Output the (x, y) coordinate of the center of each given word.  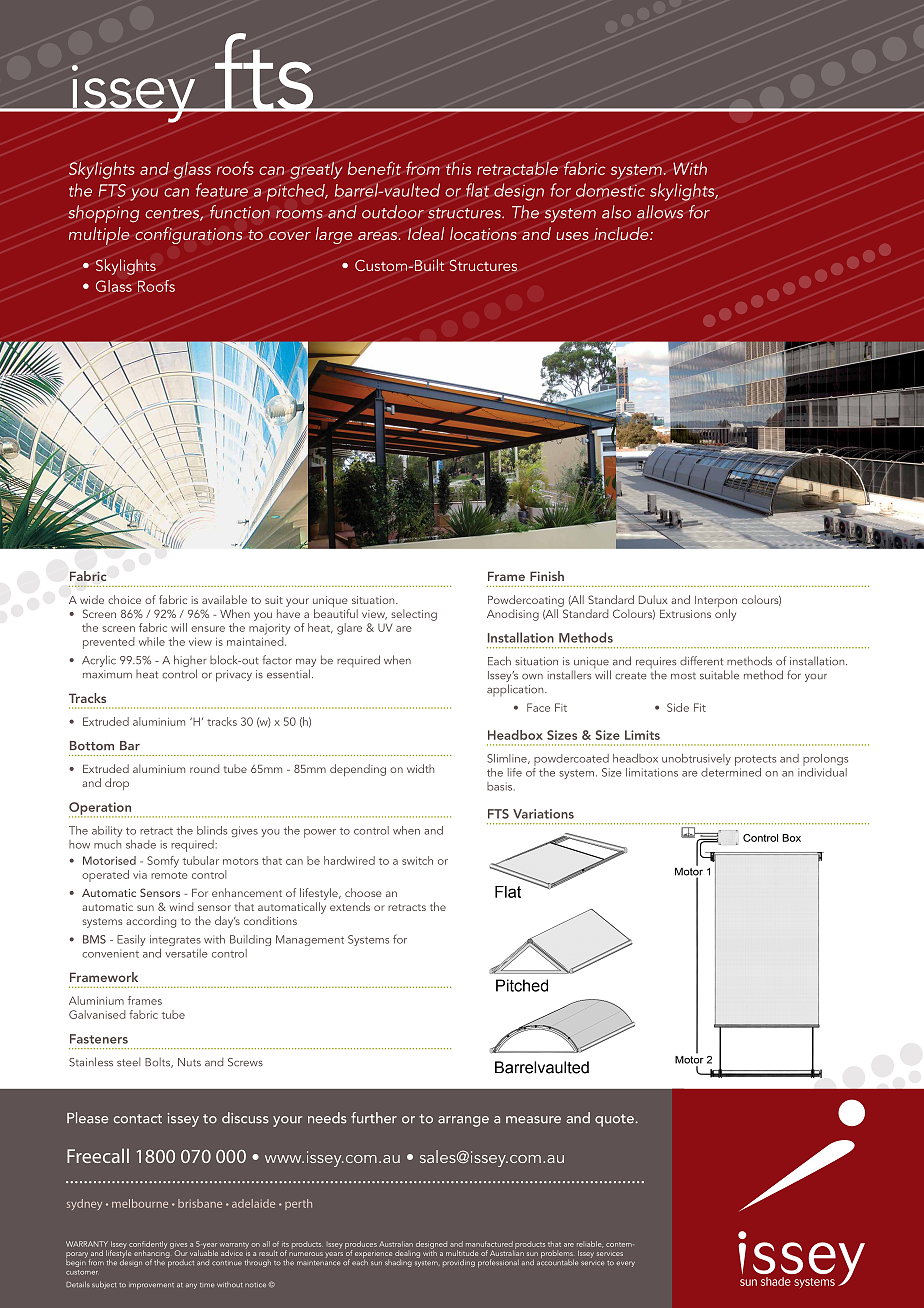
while (152, 641)
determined (731, 771)
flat (477, 190)
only (725, 615)
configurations (188, 235)
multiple (99, 236)
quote (615, 1120)
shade (141, 844)
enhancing (153, 1254)
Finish (547, 576)
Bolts (159, 1062)
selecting (414, 615)
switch (417, 860)
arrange (463, 1121)
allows (660, 212)
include (622, 233)
